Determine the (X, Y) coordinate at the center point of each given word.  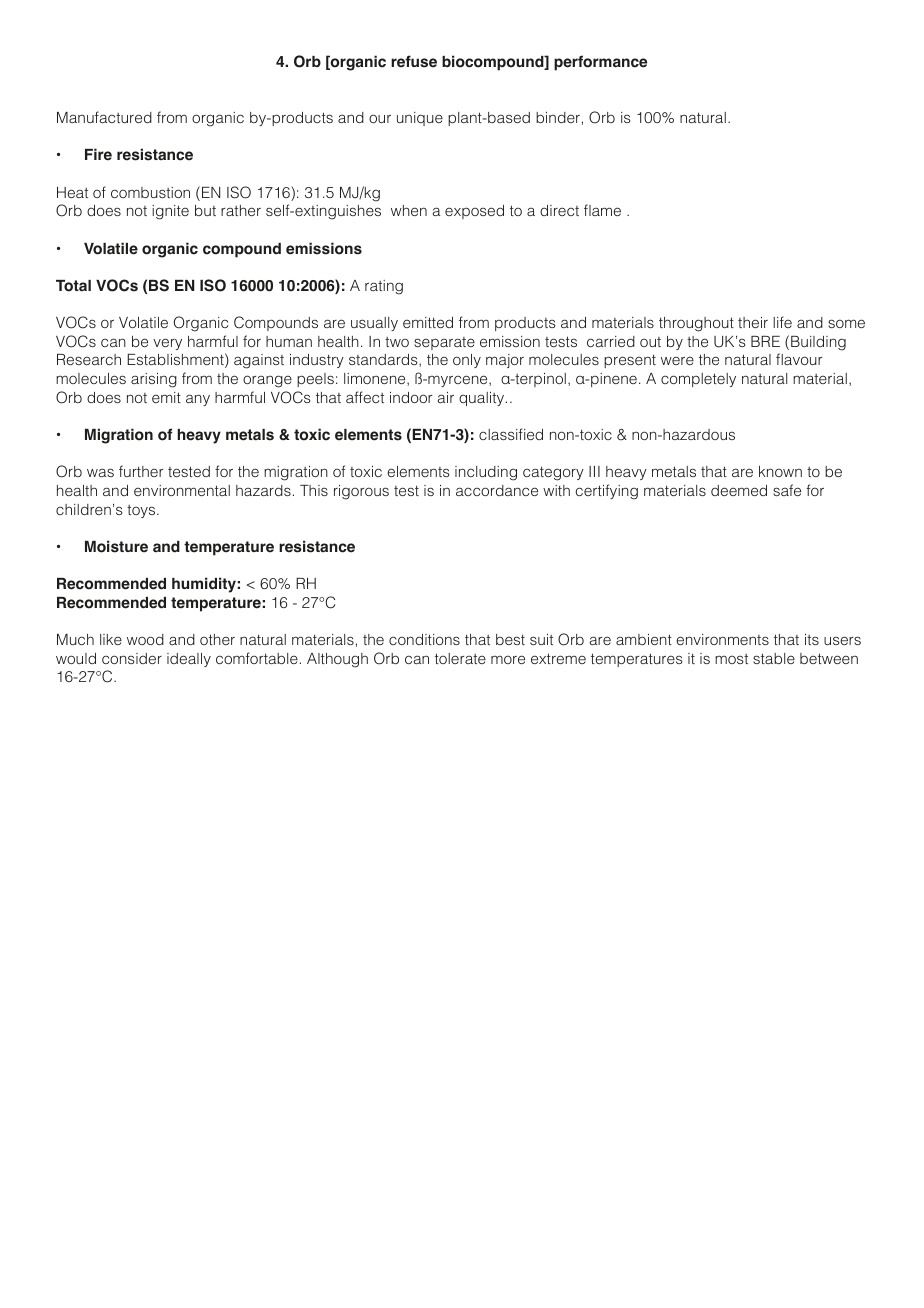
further (141, 471)
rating (384, 287)
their (753, 322)
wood (145, 639)
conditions (424, 639)
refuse (414, 61)
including (486, 473)
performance (600, 63)
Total (73, 286)
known (780, 471)
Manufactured (104, 117)
